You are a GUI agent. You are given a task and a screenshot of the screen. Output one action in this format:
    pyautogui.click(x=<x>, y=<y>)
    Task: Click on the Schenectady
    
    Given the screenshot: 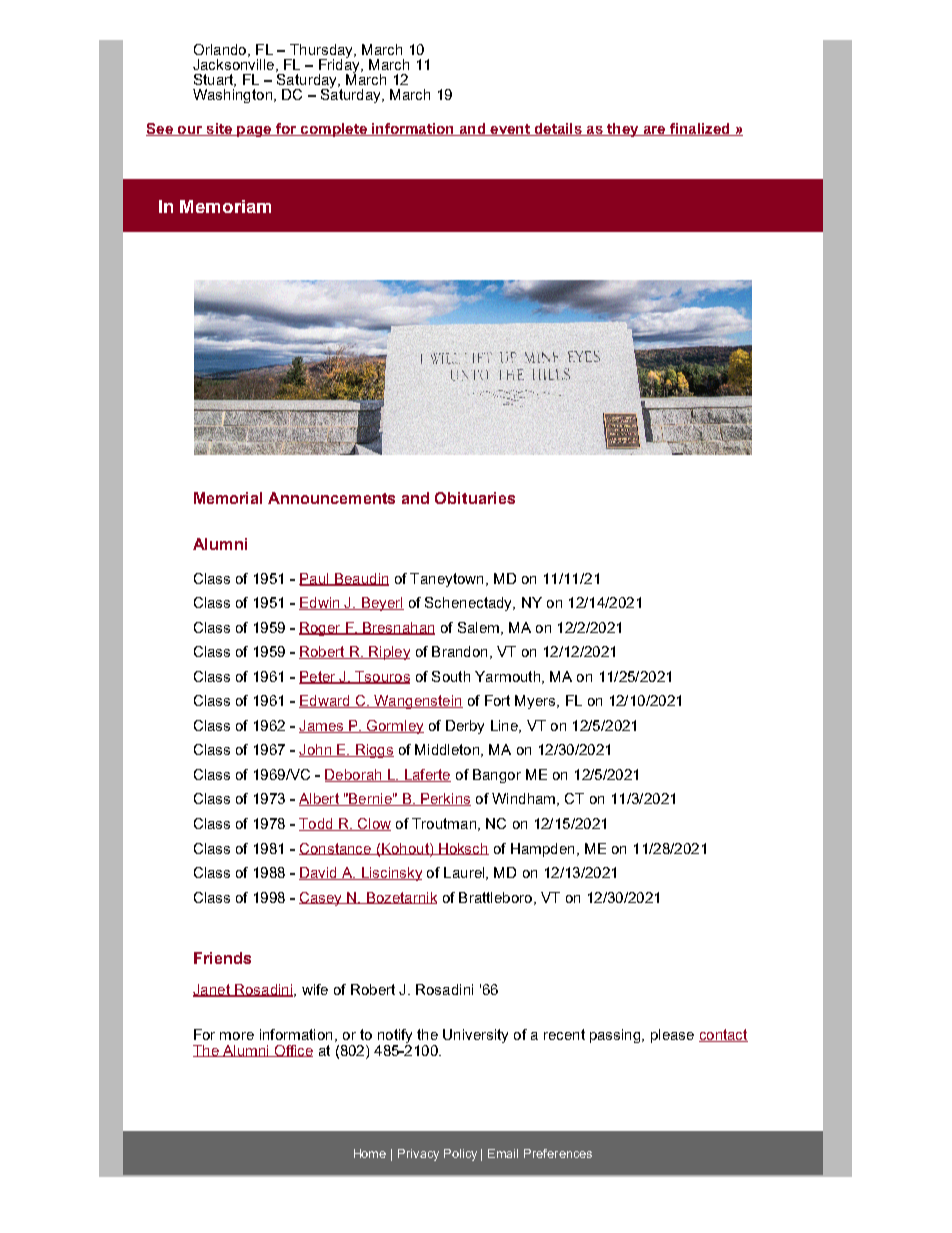 What is the action you would take?
    pyautogui.click(x=470, y=604)
